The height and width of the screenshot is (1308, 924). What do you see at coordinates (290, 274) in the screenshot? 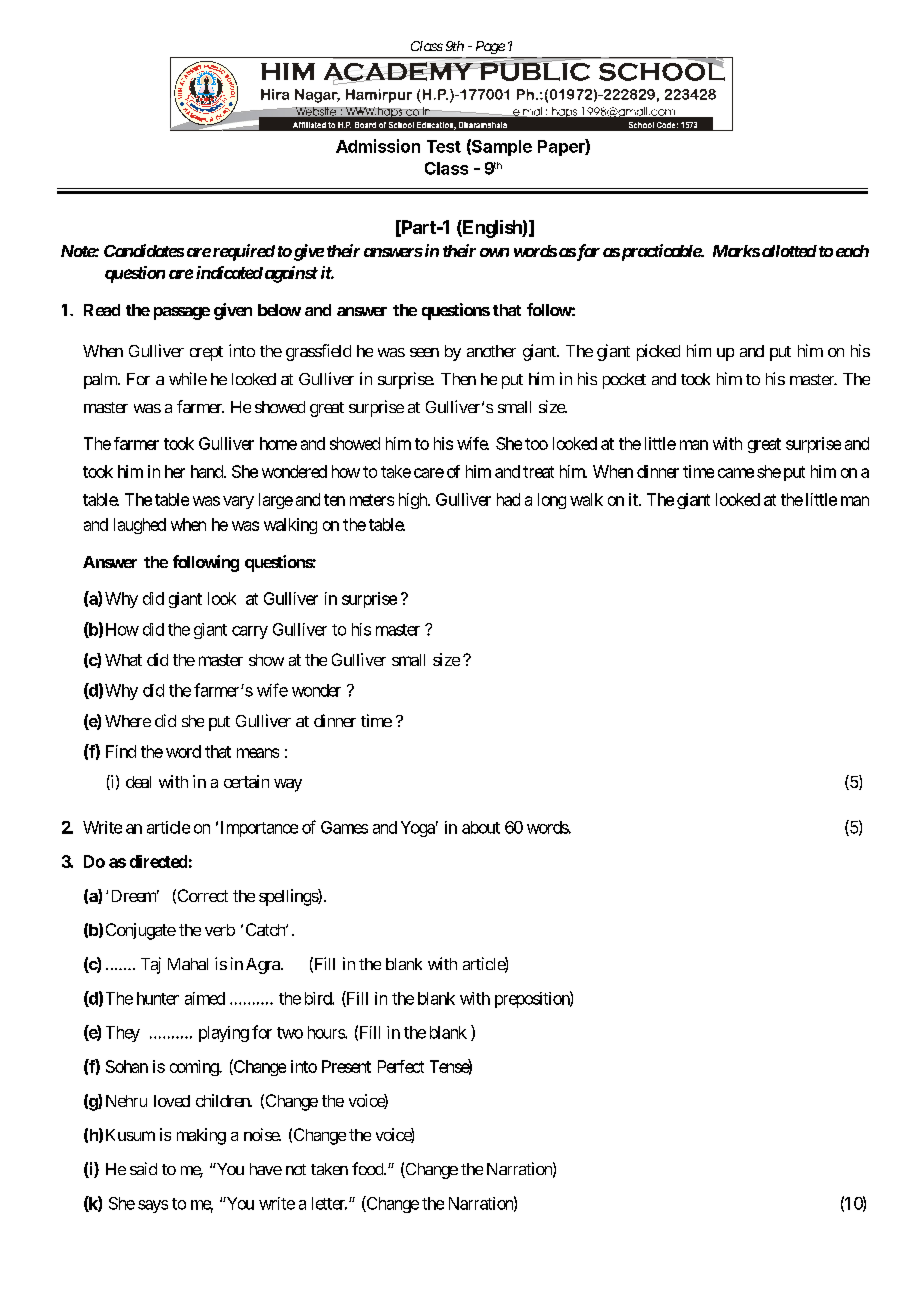
I see `against` at bounding box center [290, 274].
